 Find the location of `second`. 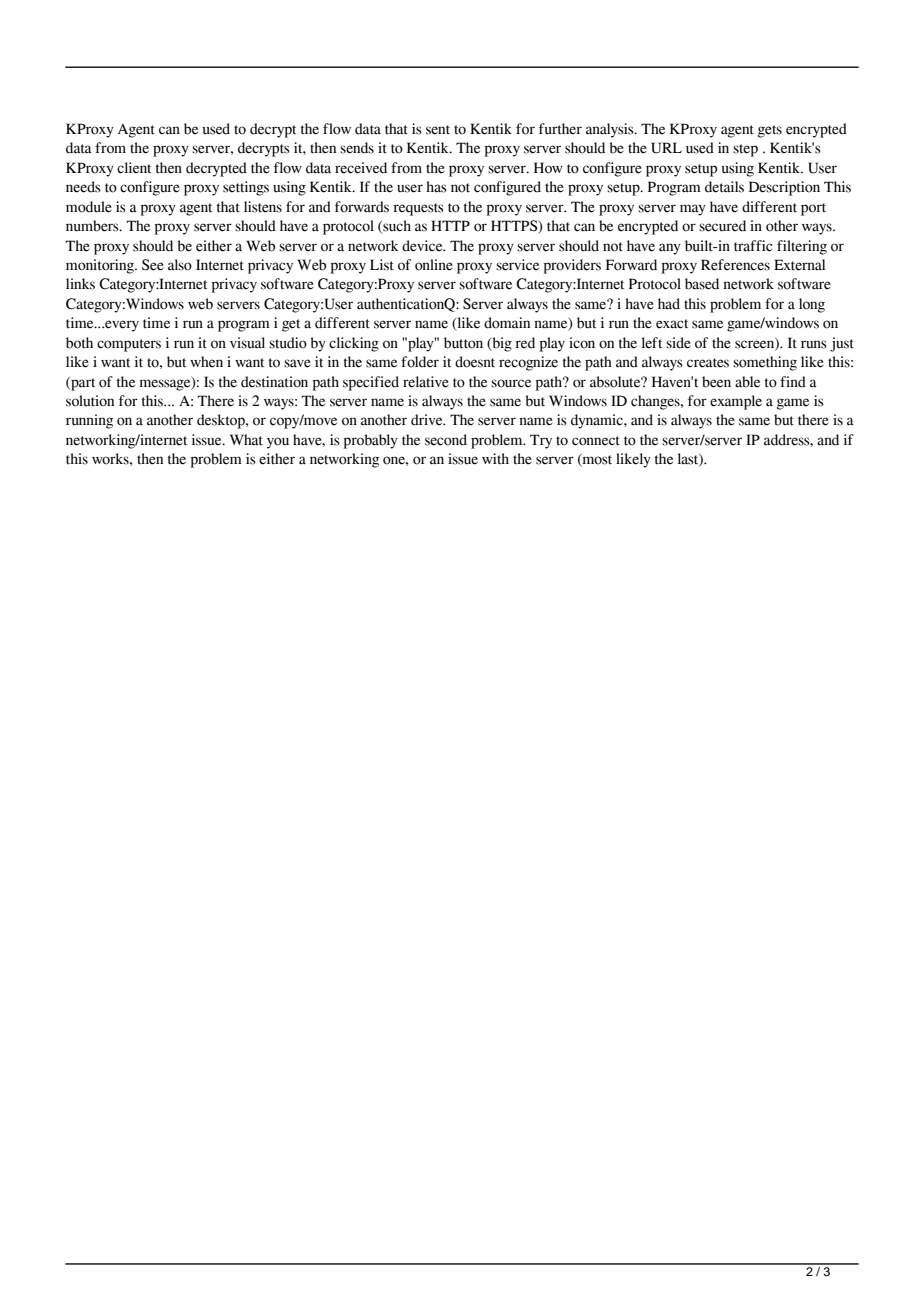

second is located at coordinates (446, 440).
